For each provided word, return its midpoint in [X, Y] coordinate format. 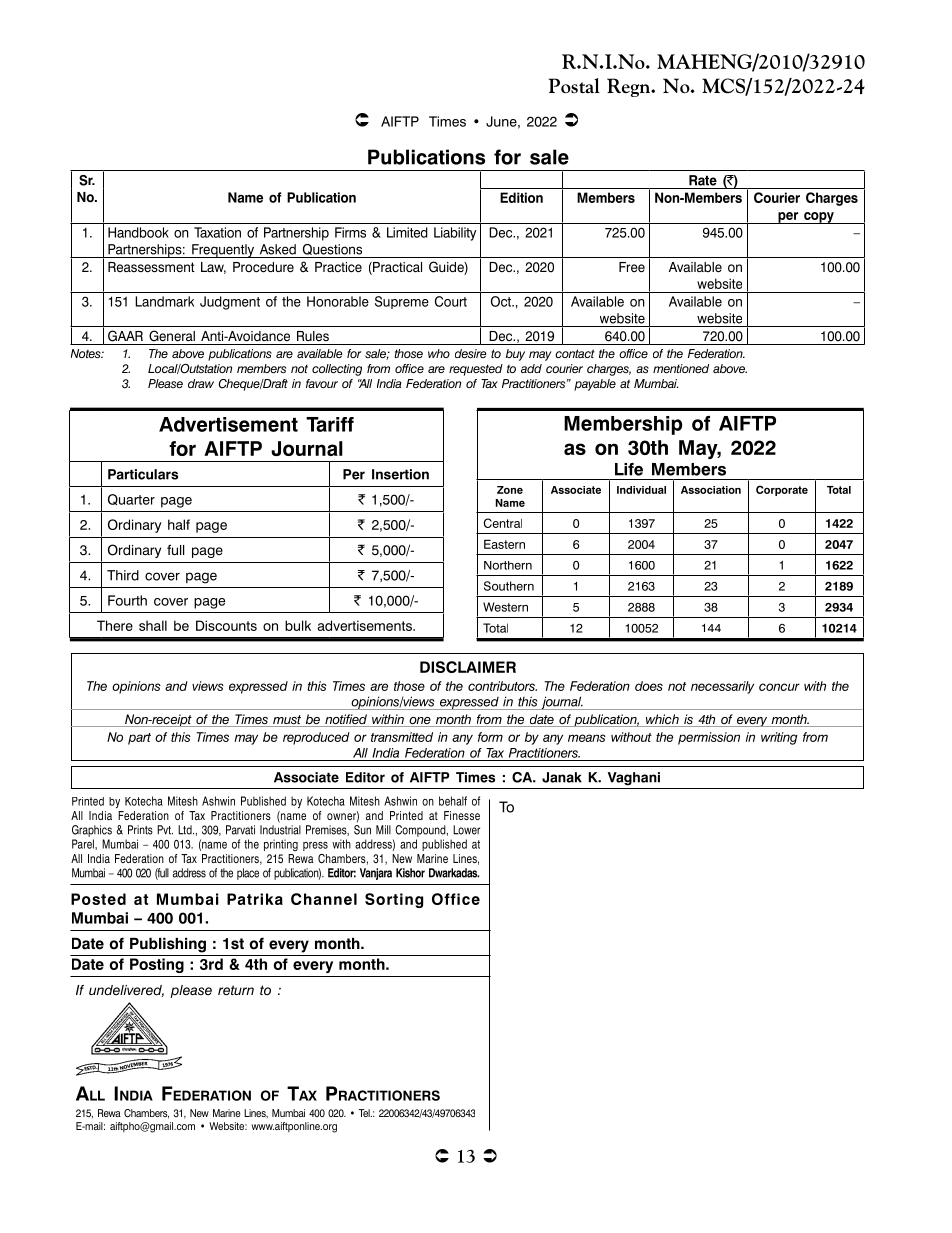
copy [819, 218]
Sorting [394, 900]
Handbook [138, 232]
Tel [365, 1113]
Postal [574, 86]
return [236, 990]
